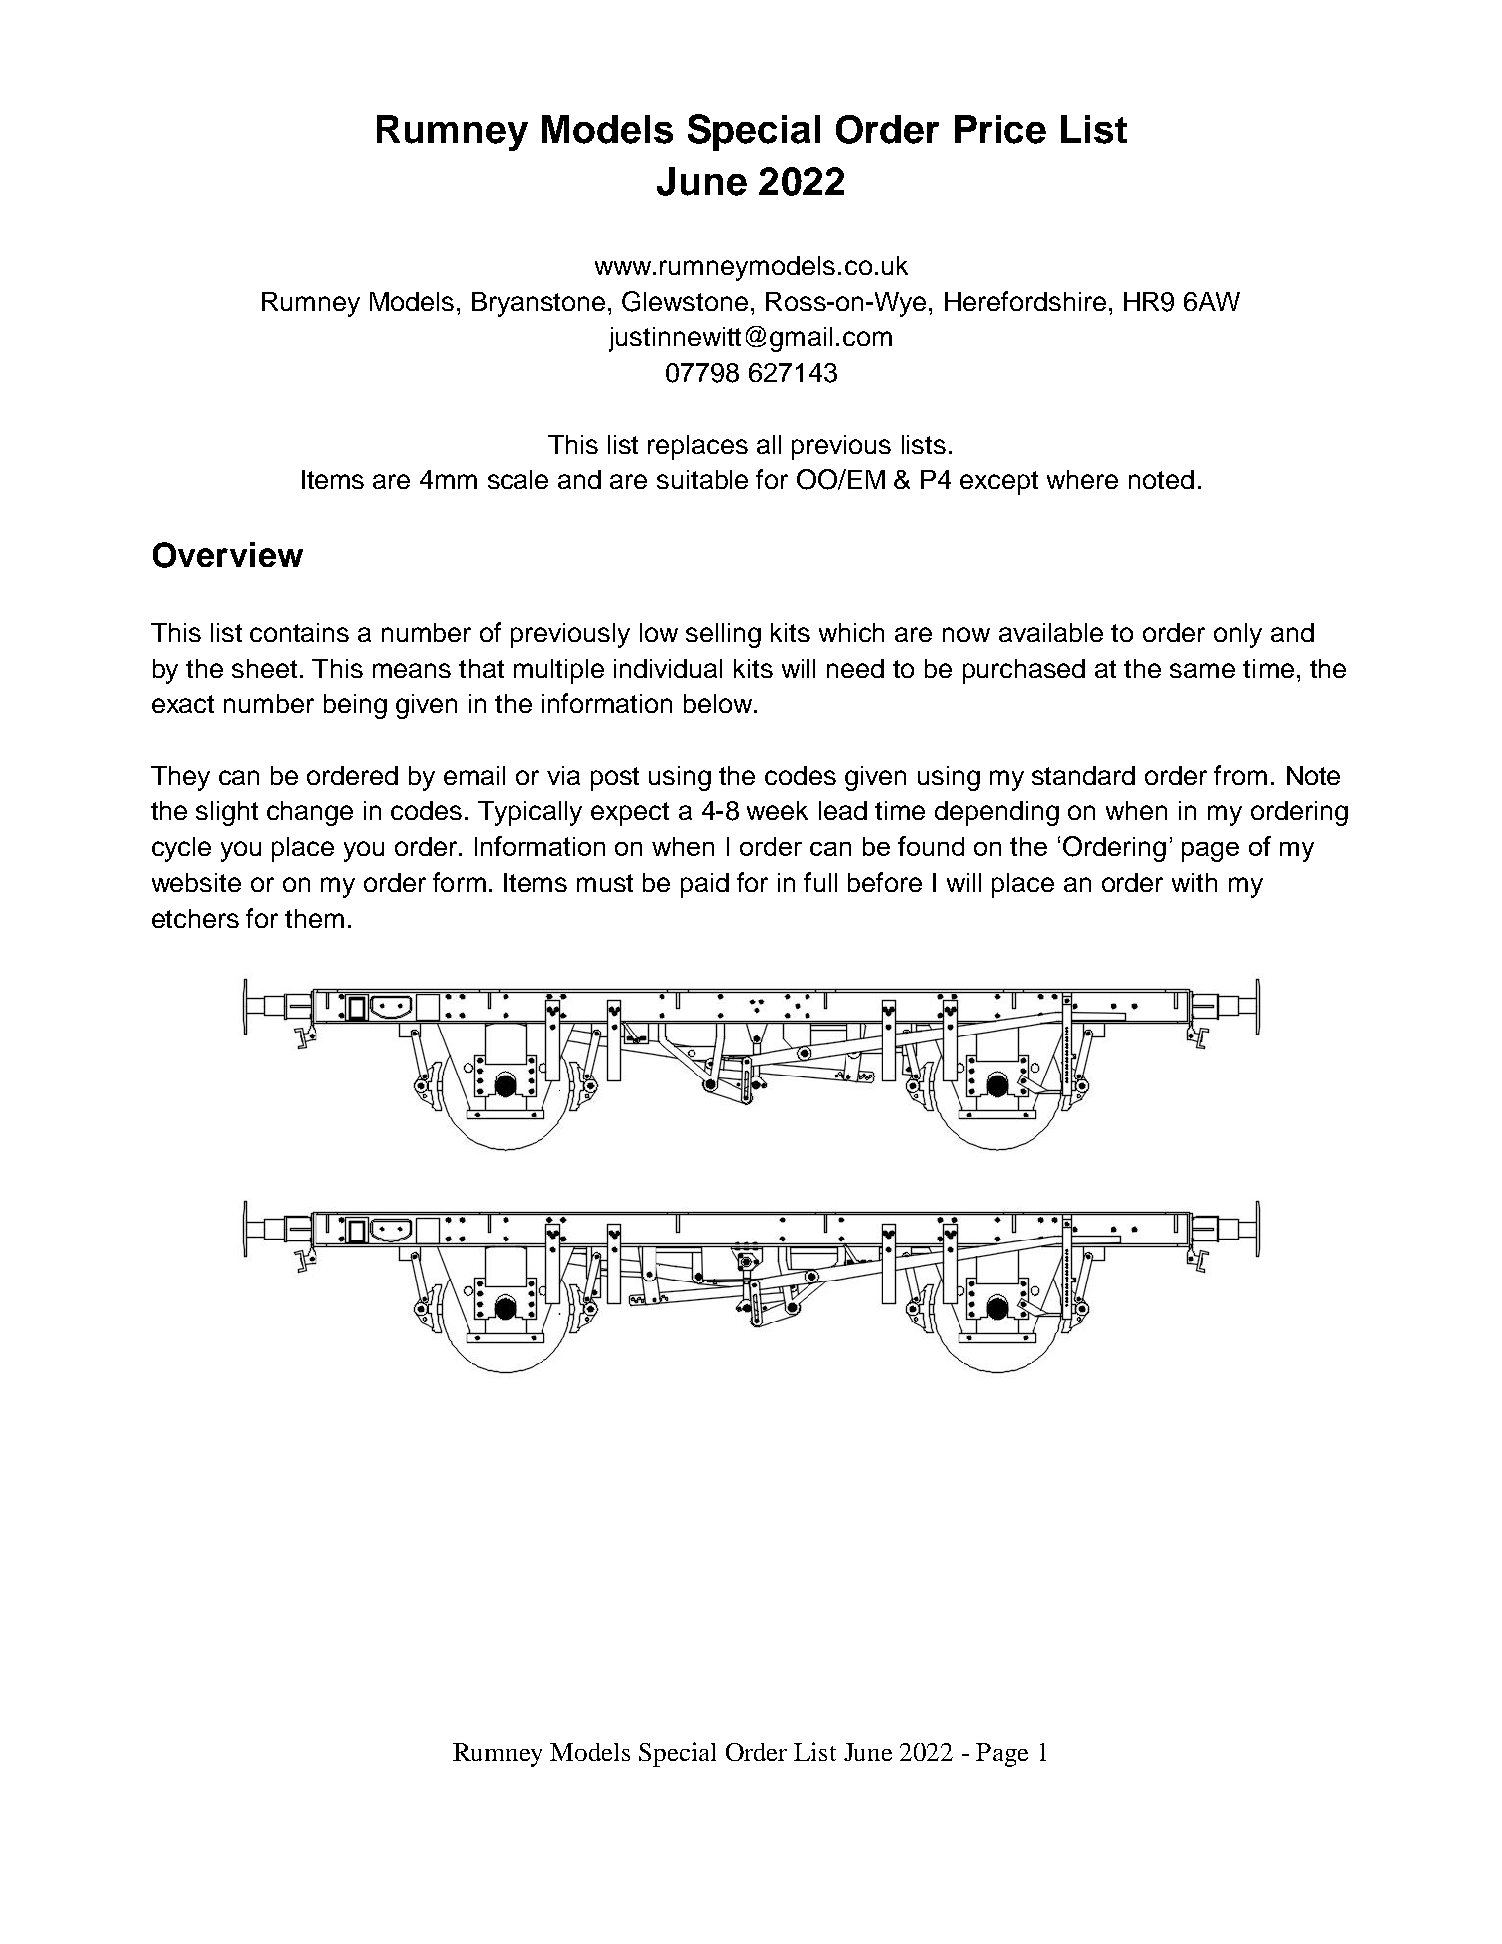 This document has height=1944, width=1502. What do you see at coordinates (1238, 635) in the document?
I see `only` at bounding box center [1238, 635].
